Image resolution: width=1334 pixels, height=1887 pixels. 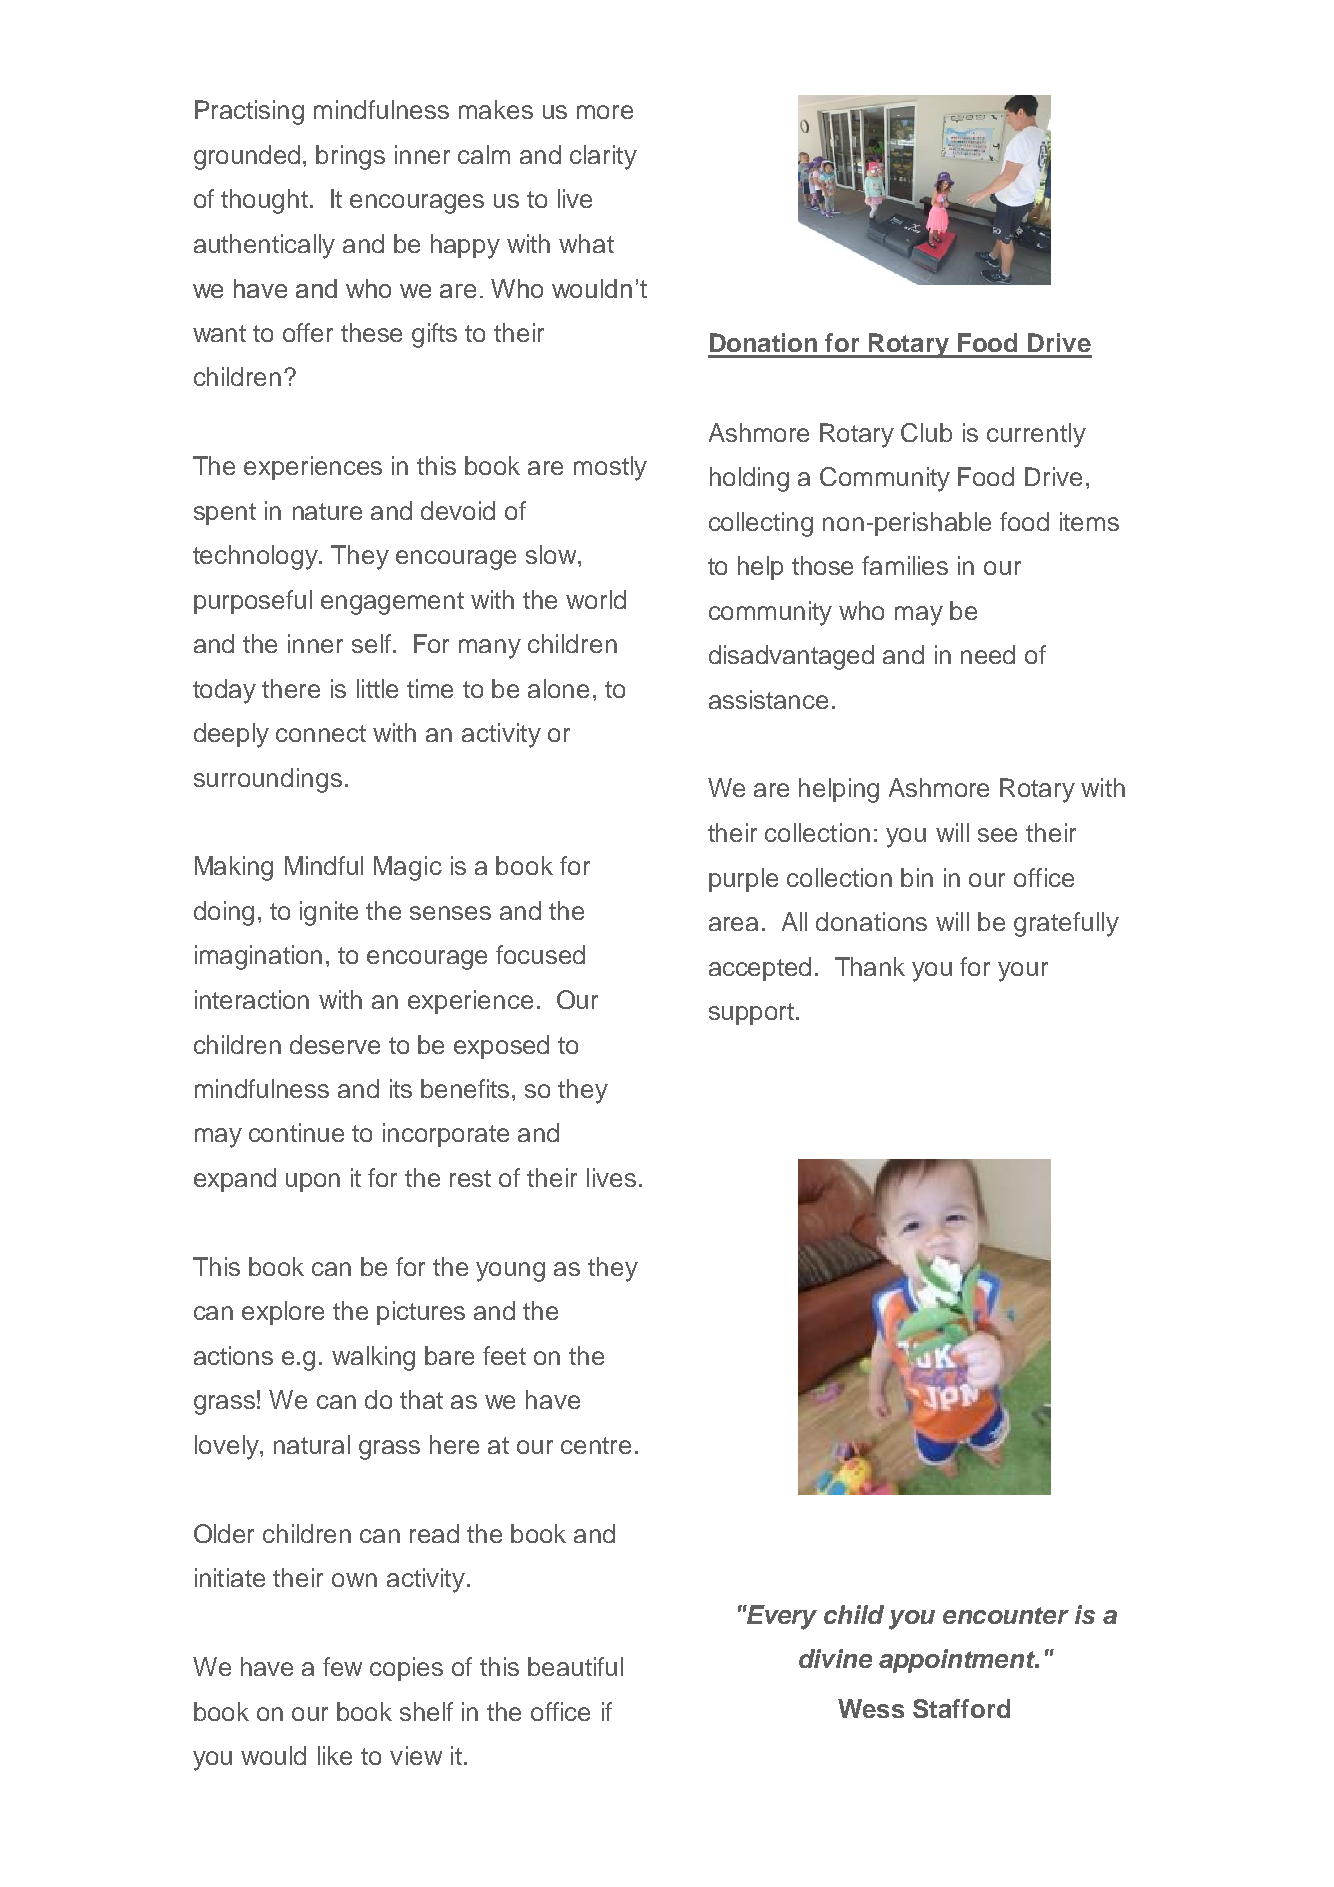 I want to click on ignite, so click(x=329, y=913).
